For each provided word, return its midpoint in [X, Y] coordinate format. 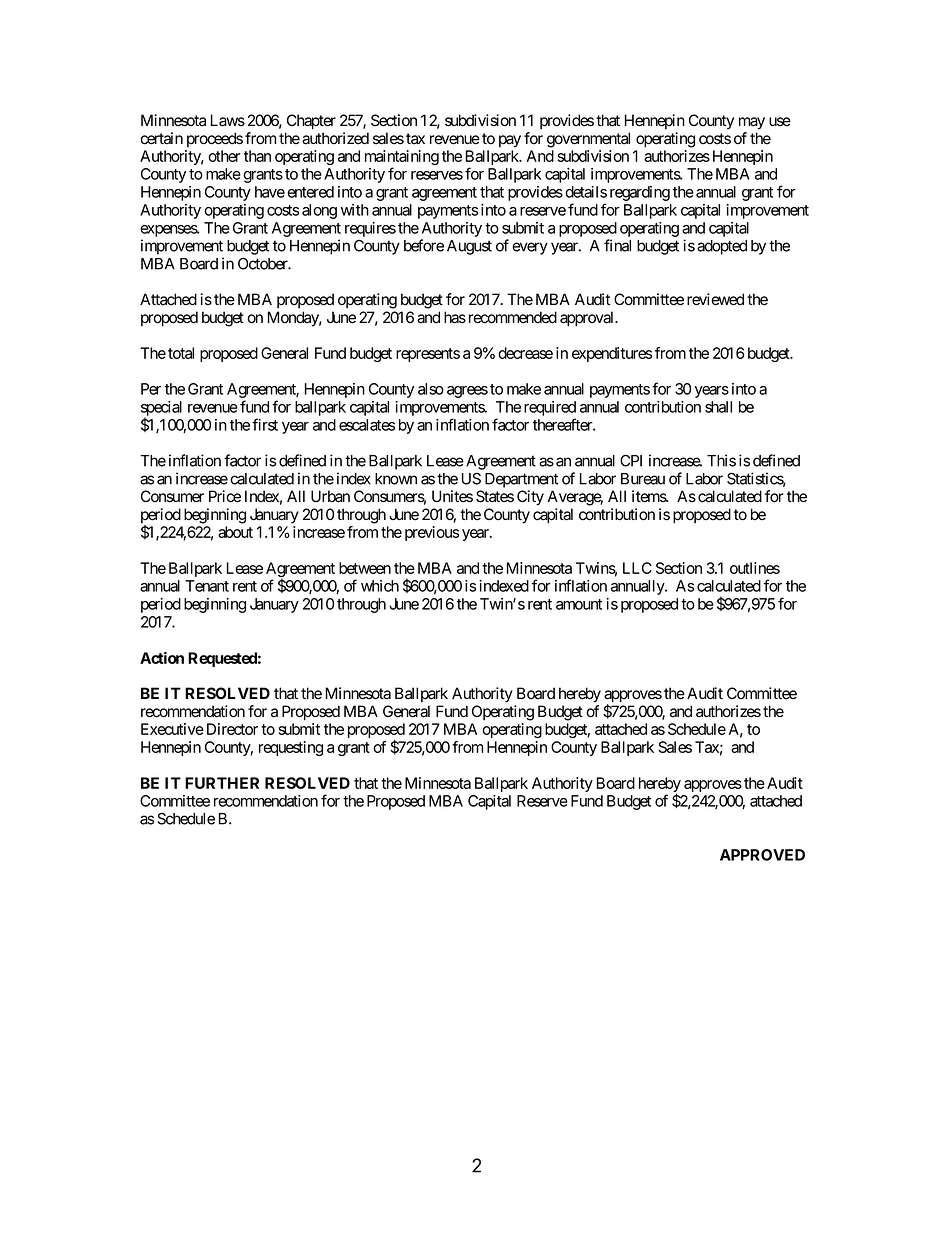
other [224, 156]
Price [225, 496]
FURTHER [222, 783]
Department [521, 480]
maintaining [402, 159]
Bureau [643, 479]
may [752, 123]
